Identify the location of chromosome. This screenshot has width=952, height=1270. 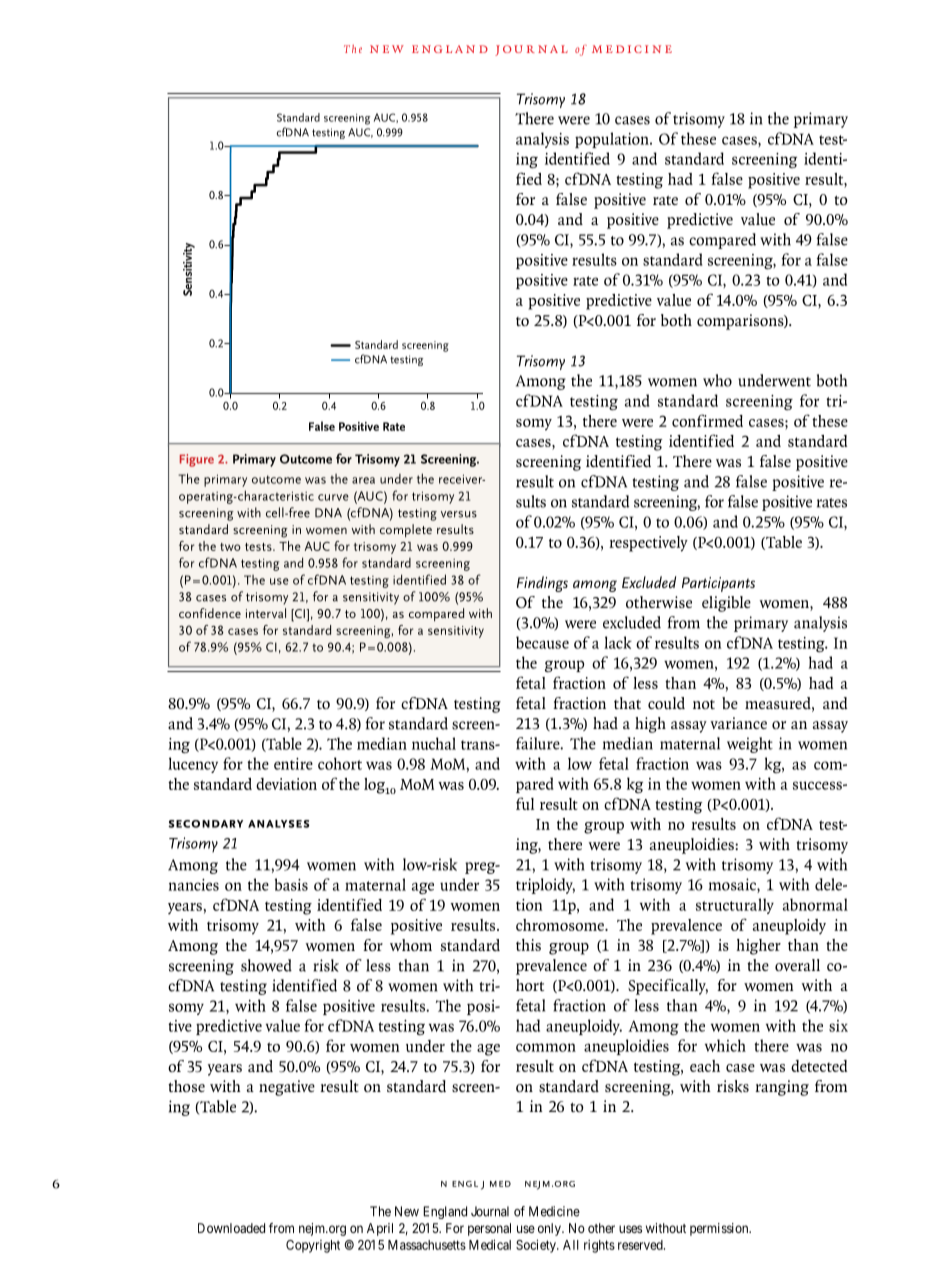
(561, 925).
